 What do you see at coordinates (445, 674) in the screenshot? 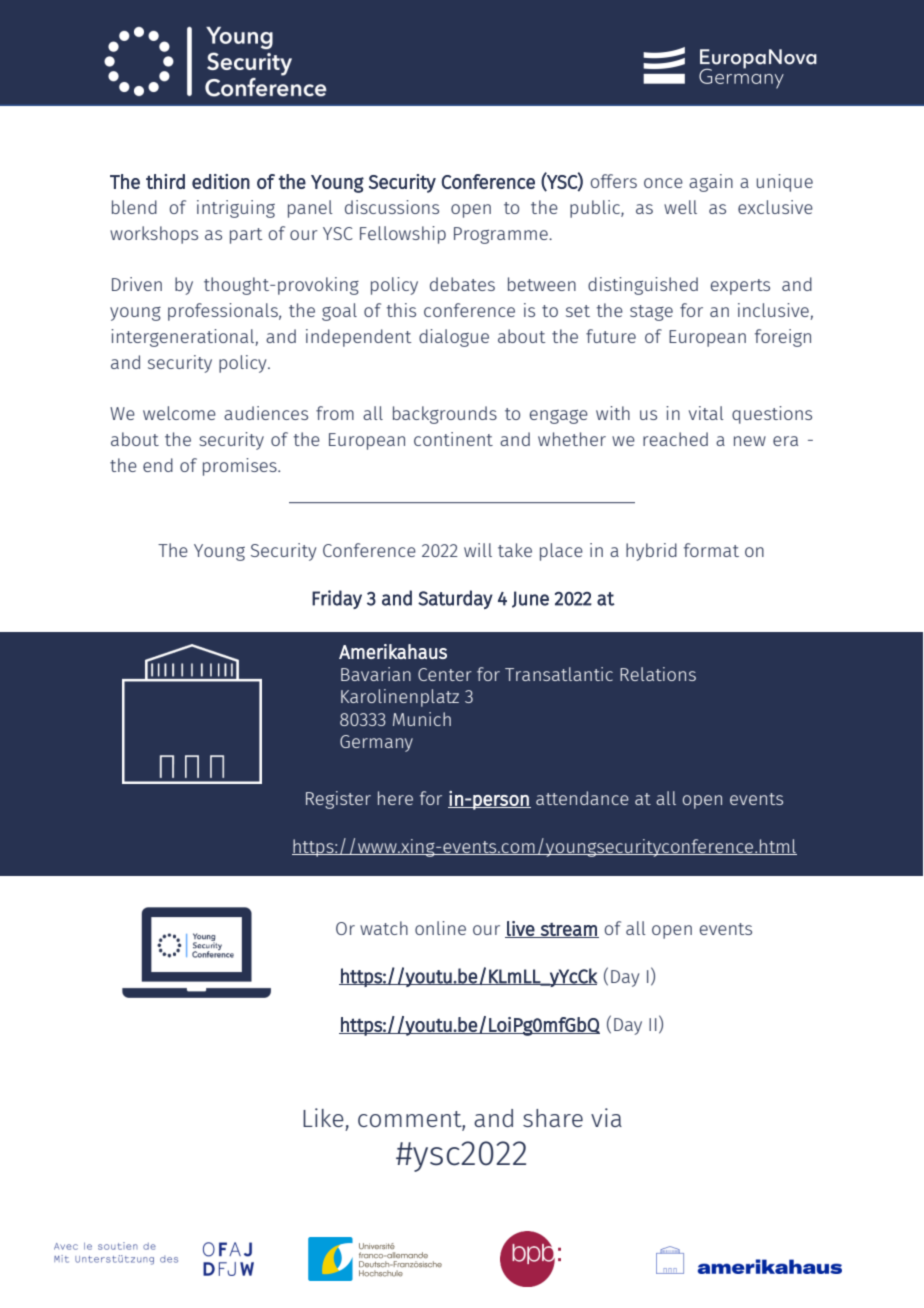
I see `Center` at bounding box center [445, 674].
